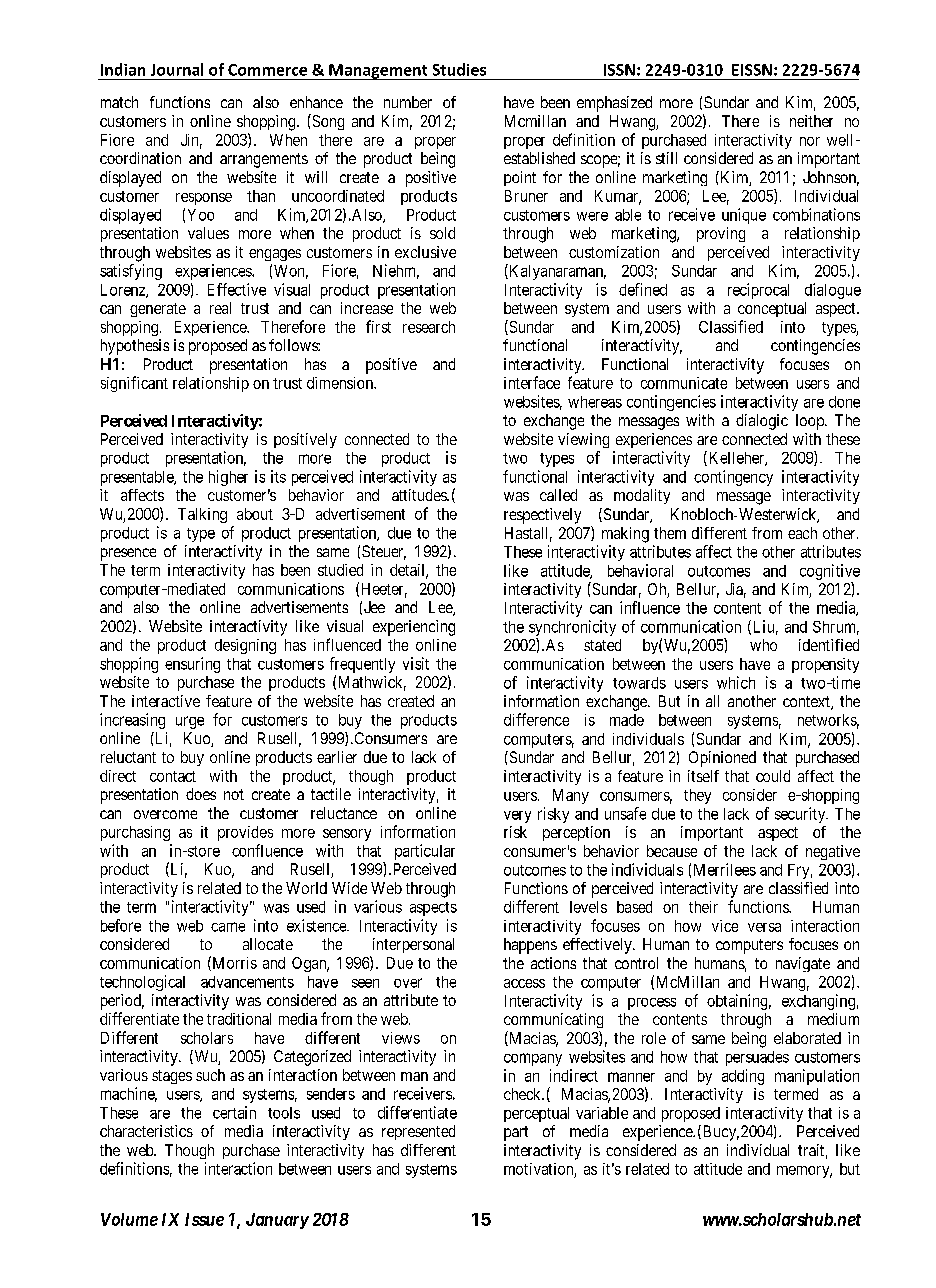  What do you see at coordinates (418, 1132) in the screenshot?
I see `represented` at bounding box center [418, 1132].
